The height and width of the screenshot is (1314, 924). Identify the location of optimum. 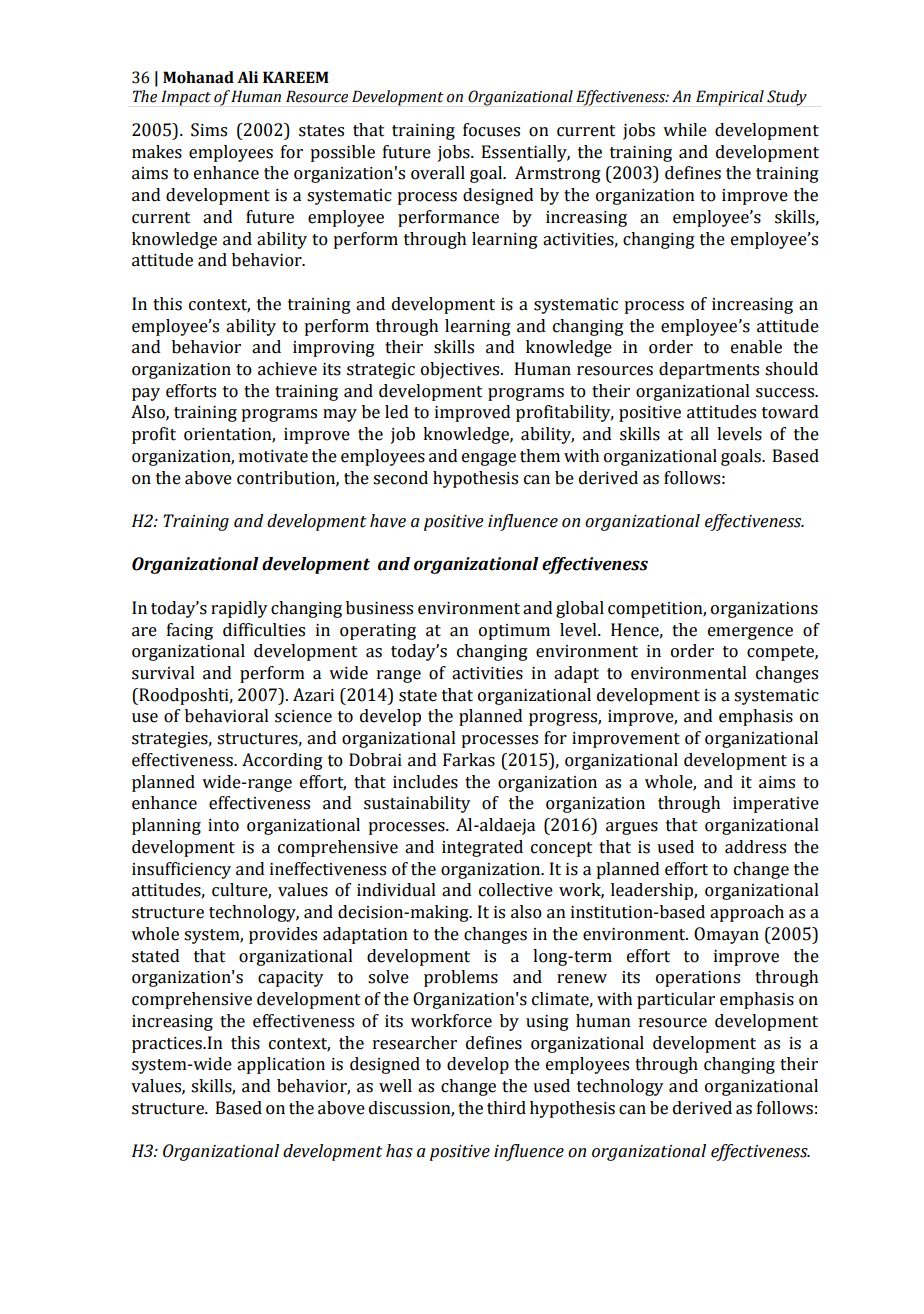
(514, 632).
